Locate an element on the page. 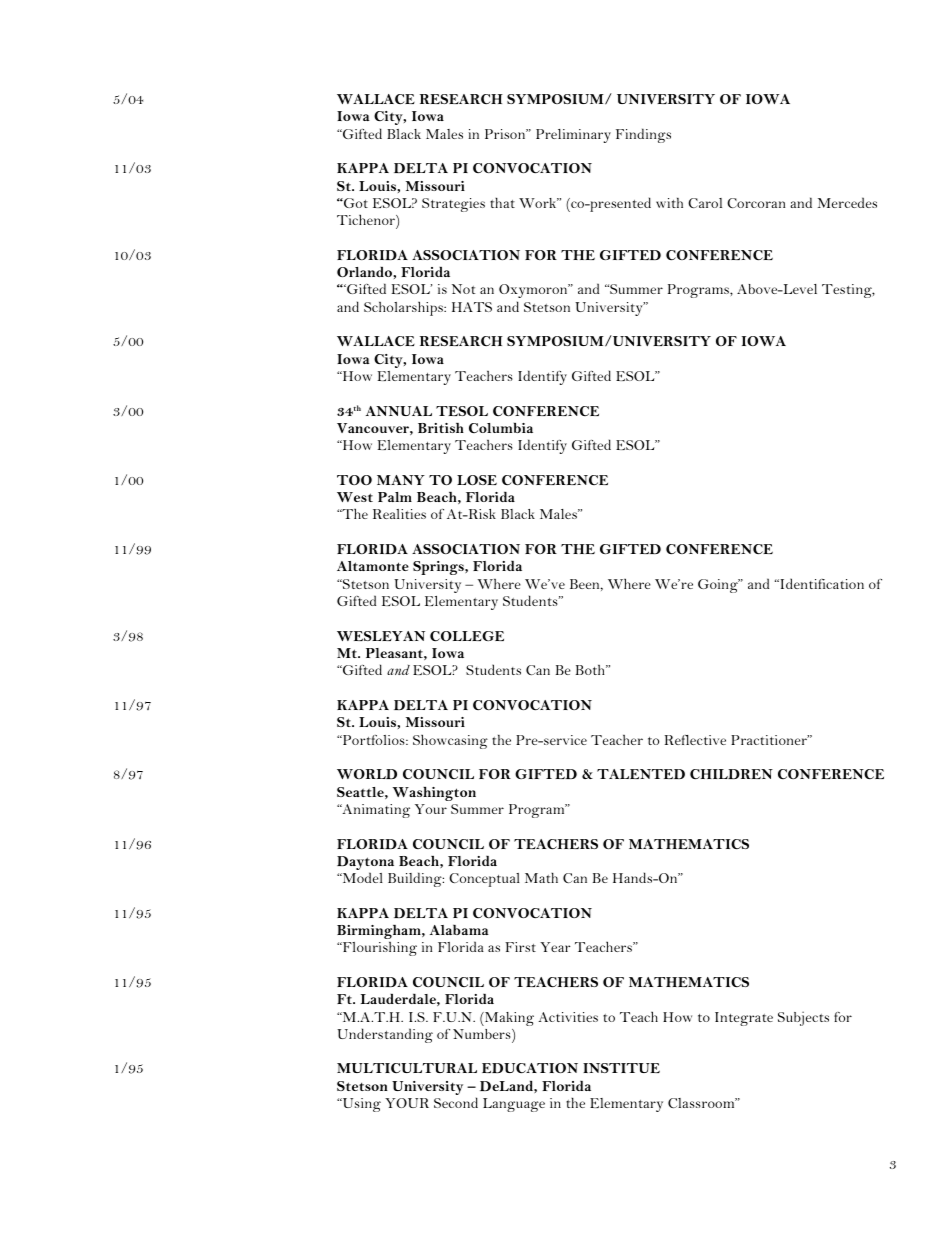 This image has width=952, height=1233. Showcasing is located at coordinates (450, 741).
